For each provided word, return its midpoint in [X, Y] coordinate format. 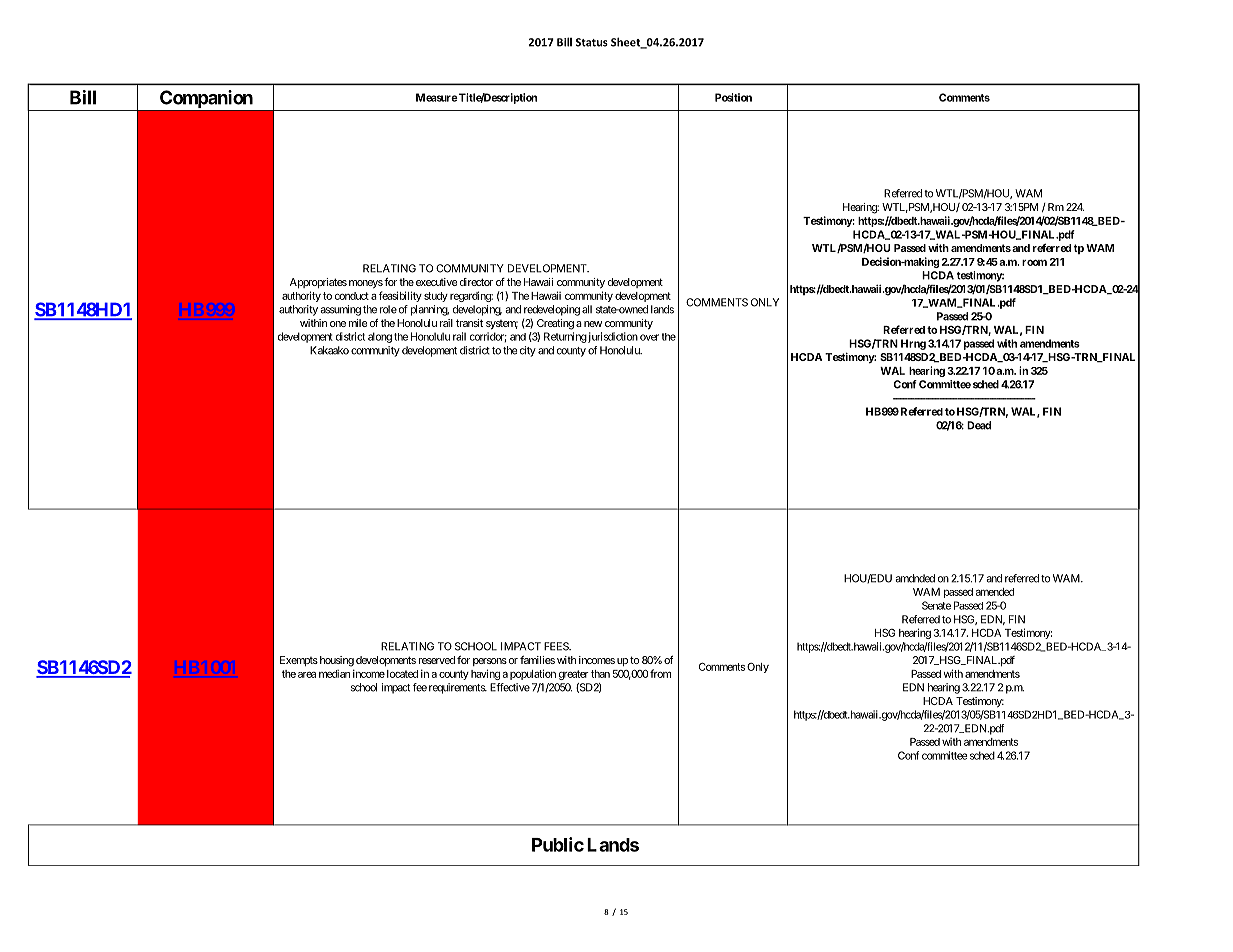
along [380, 337]
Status [592, 42]
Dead [979, 425]
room [1034, 263]
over [649, 337]
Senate [936, 605]
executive [437, 282]
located [402, 674]
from [660, 673]
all [587, 309]
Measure [437, 97]
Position [733, 97]
